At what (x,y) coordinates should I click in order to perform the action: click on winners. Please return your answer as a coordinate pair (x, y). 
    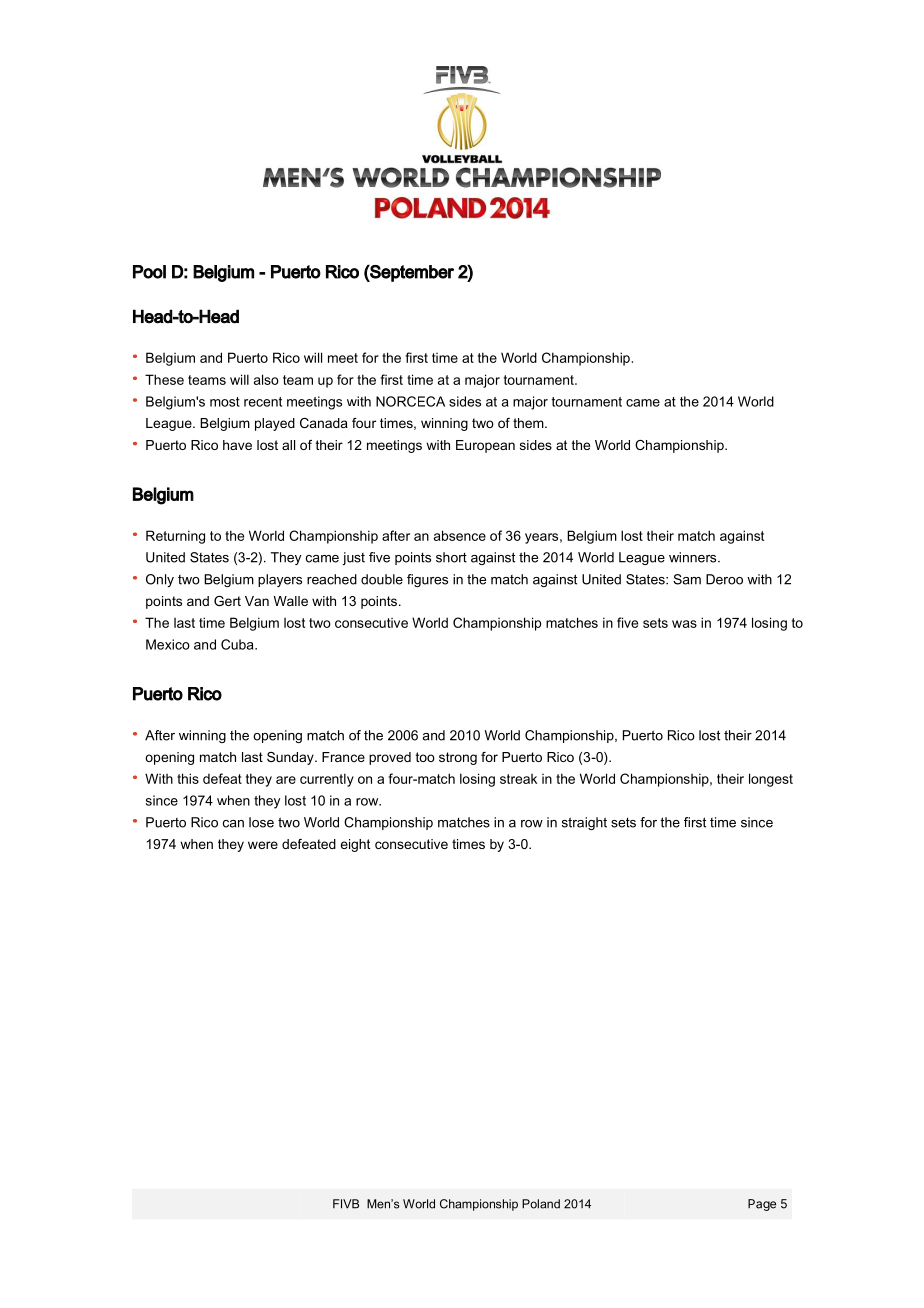
    Looking at the image, I should click on (694, 557).
